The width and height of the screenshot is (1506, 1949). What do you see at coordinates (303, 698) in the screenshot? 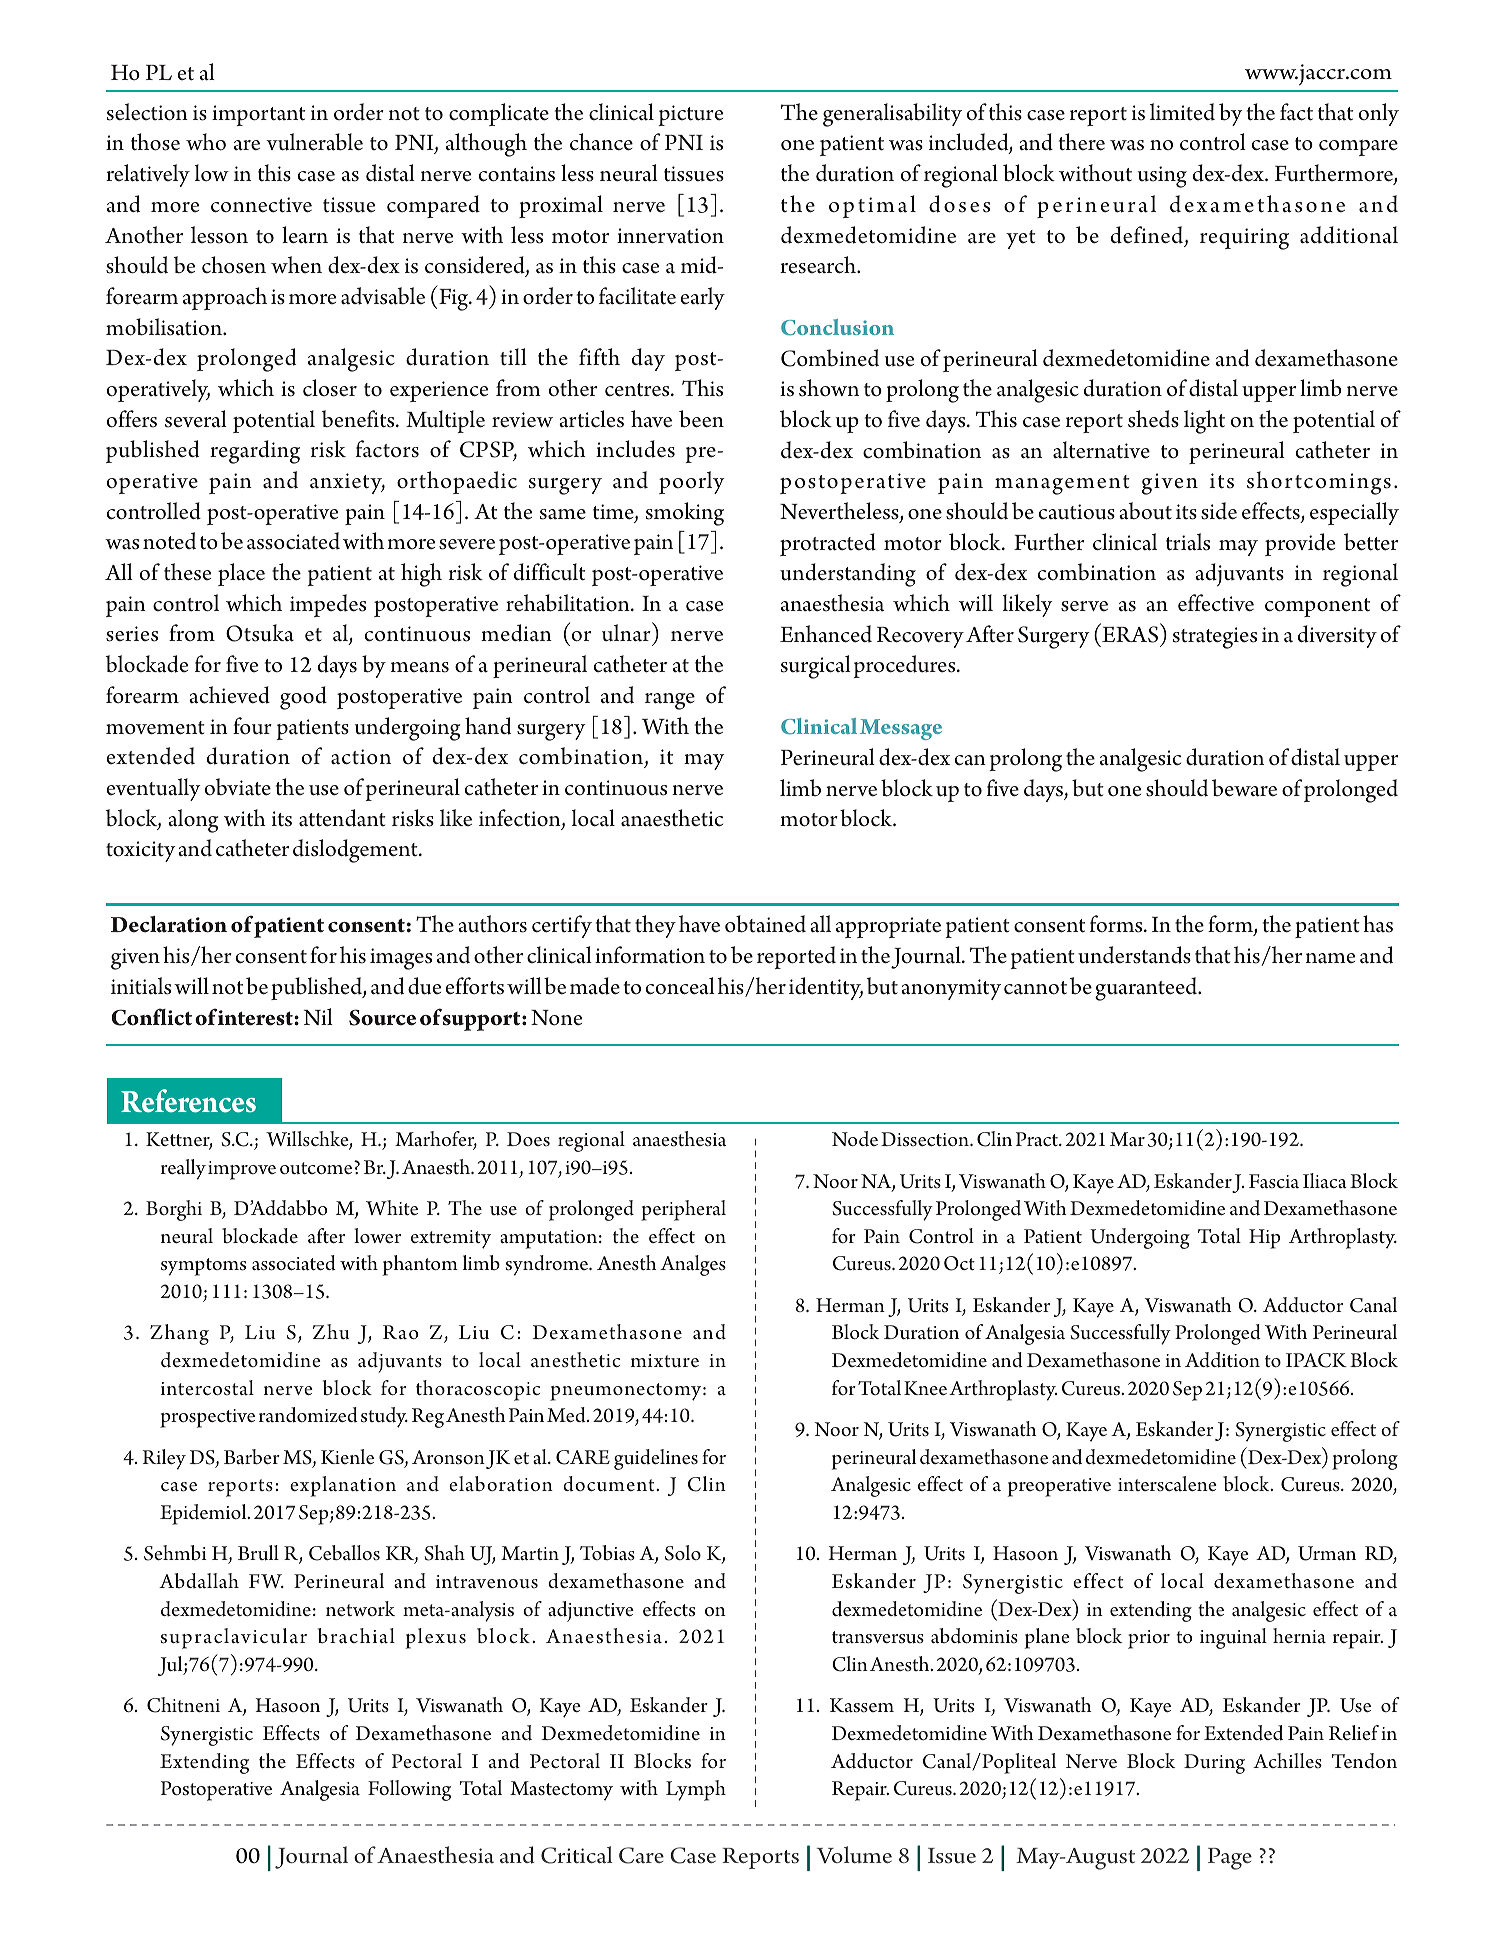
I see `good` at bounding box center [303, 698].
